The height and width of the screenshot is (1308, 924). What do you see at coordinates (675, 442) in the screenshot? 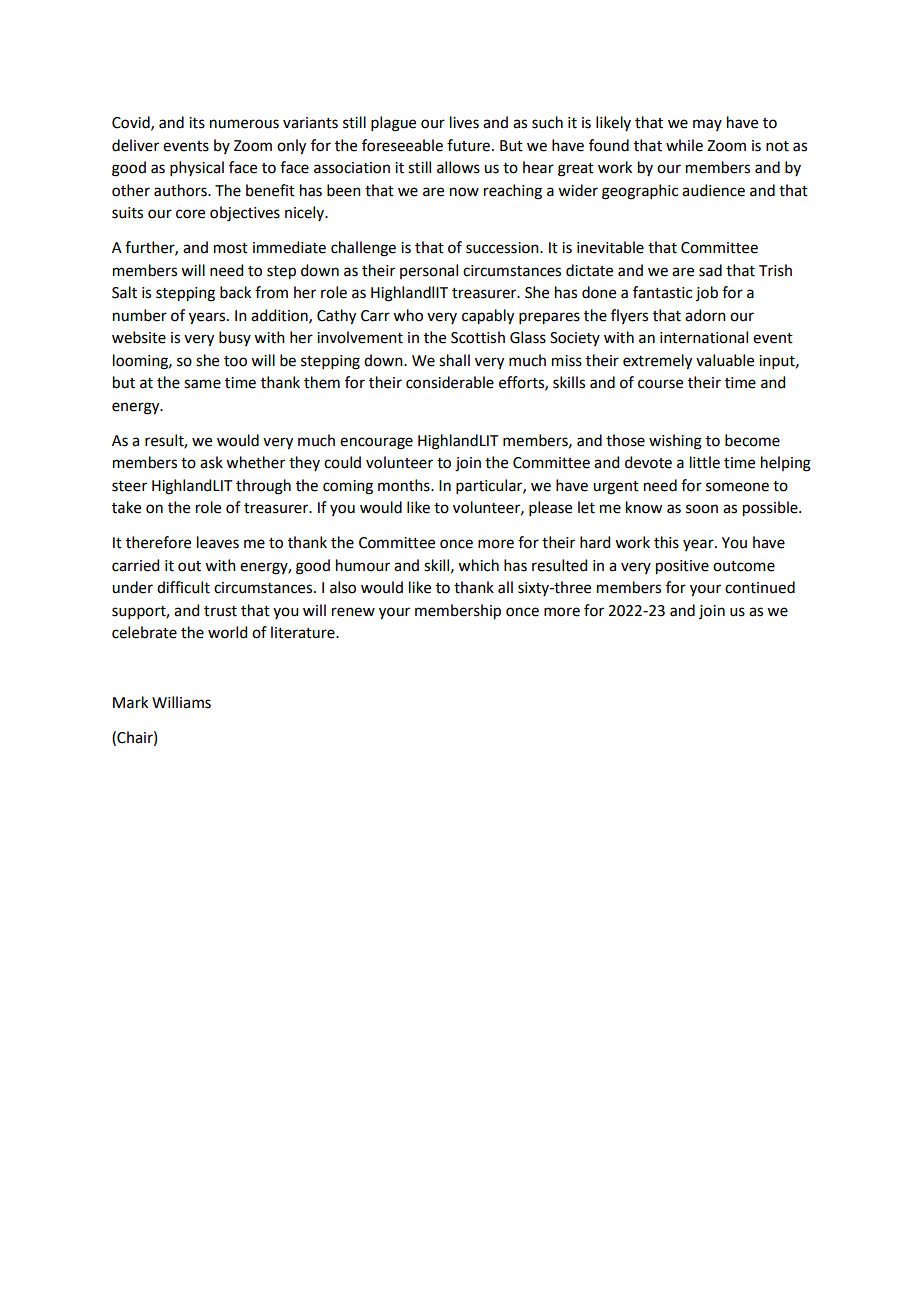
I see `wishing` at bounding box center [675, 442].
